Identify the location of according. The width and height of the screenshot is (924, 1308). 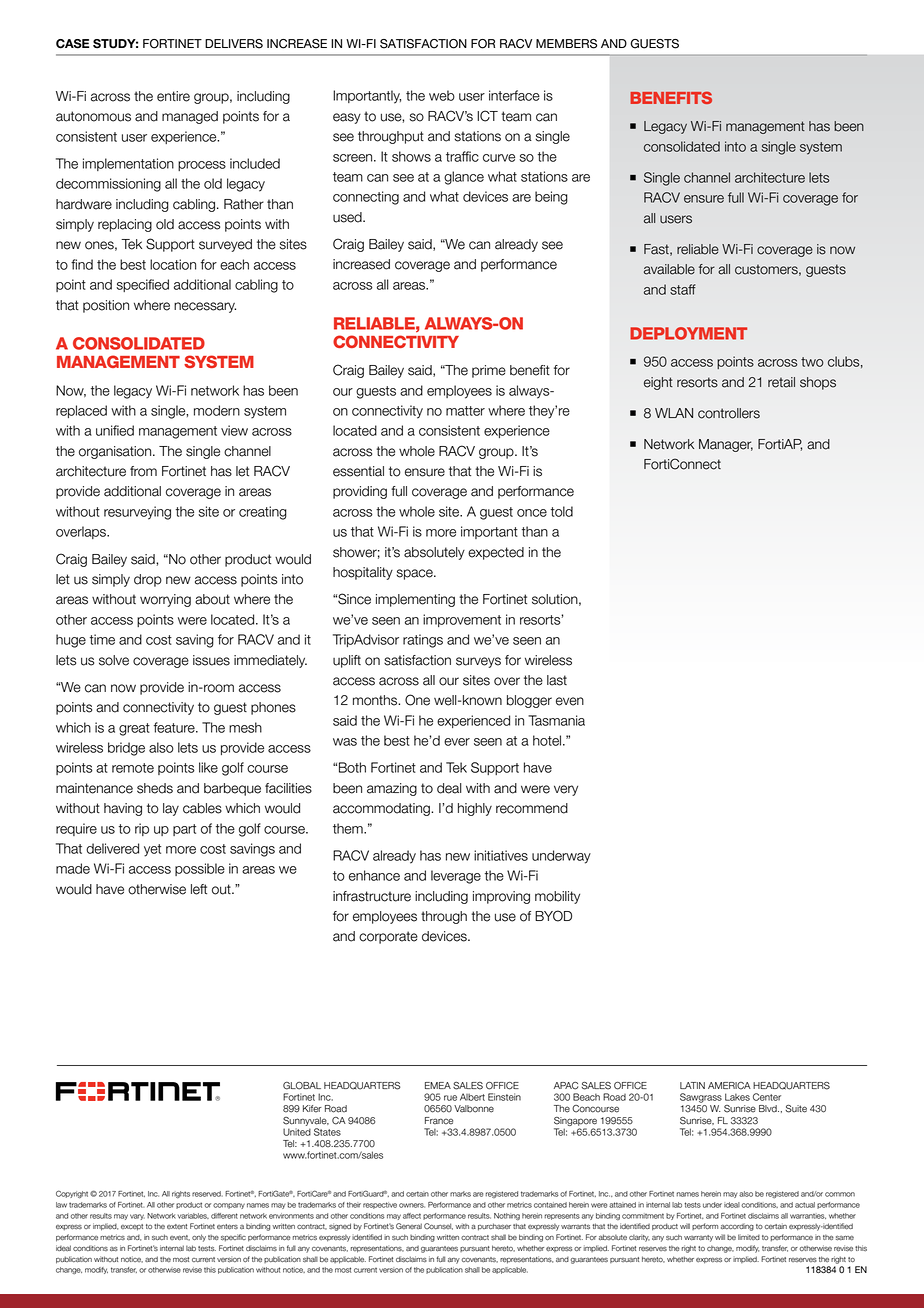
(737, 1227).
